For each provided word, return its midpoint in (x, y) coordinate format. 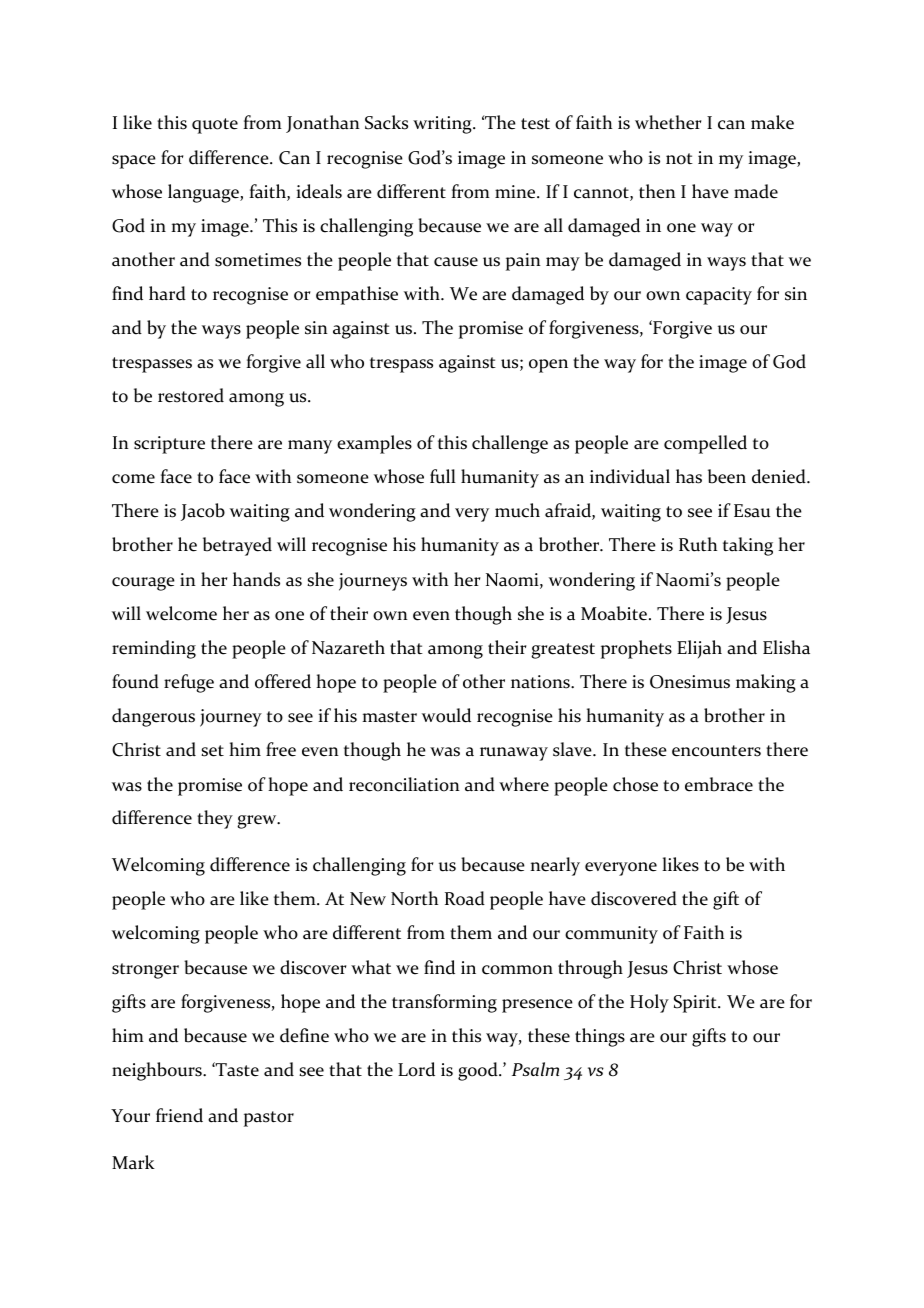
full (443, 476)
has (689, 476)
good (479, 1071)
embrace (719, 784)
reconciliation (404, 784)
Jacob (203, 512)
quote (215, 126)
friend (179, 1115)
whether (668, 122)
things (600, 1037)
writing (443, 125)
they (215, 819)
